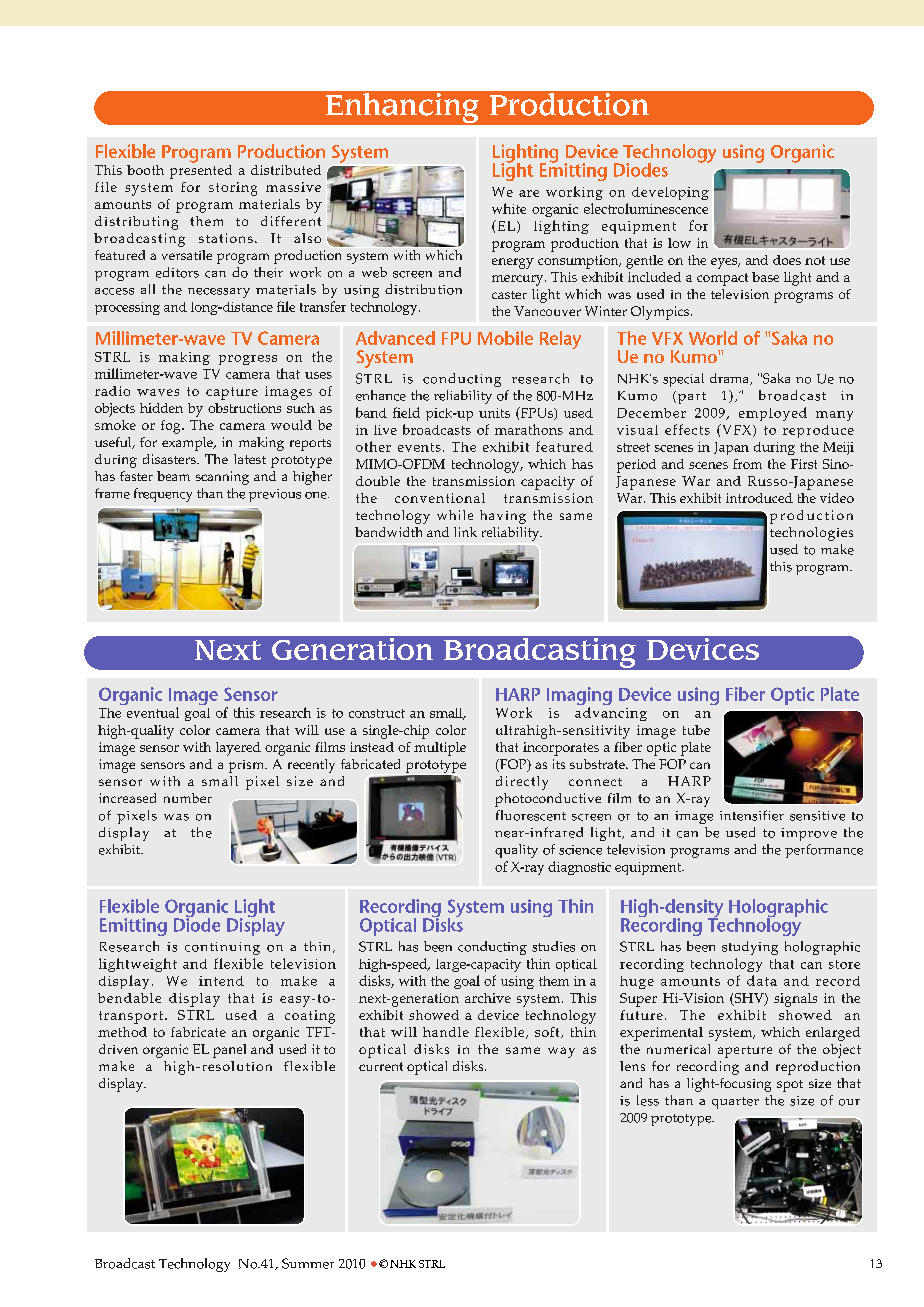  What do you see at coordinates (531, 815) in the screenshot?
I see `fluorescent` at bounding box center [531, 815].
